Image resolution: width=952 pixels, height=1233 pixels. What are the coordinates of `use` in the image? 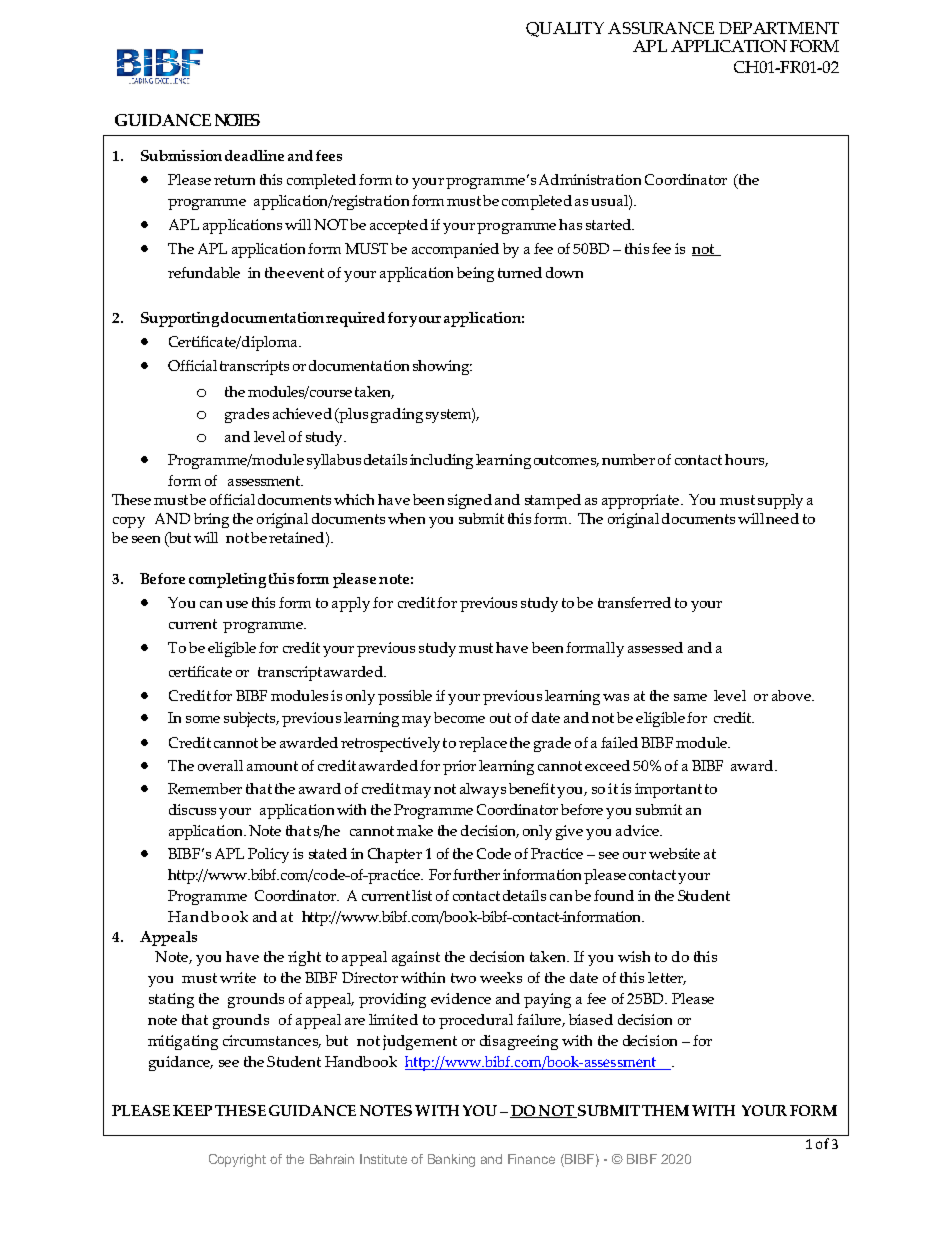 It's located at (237, 604).
